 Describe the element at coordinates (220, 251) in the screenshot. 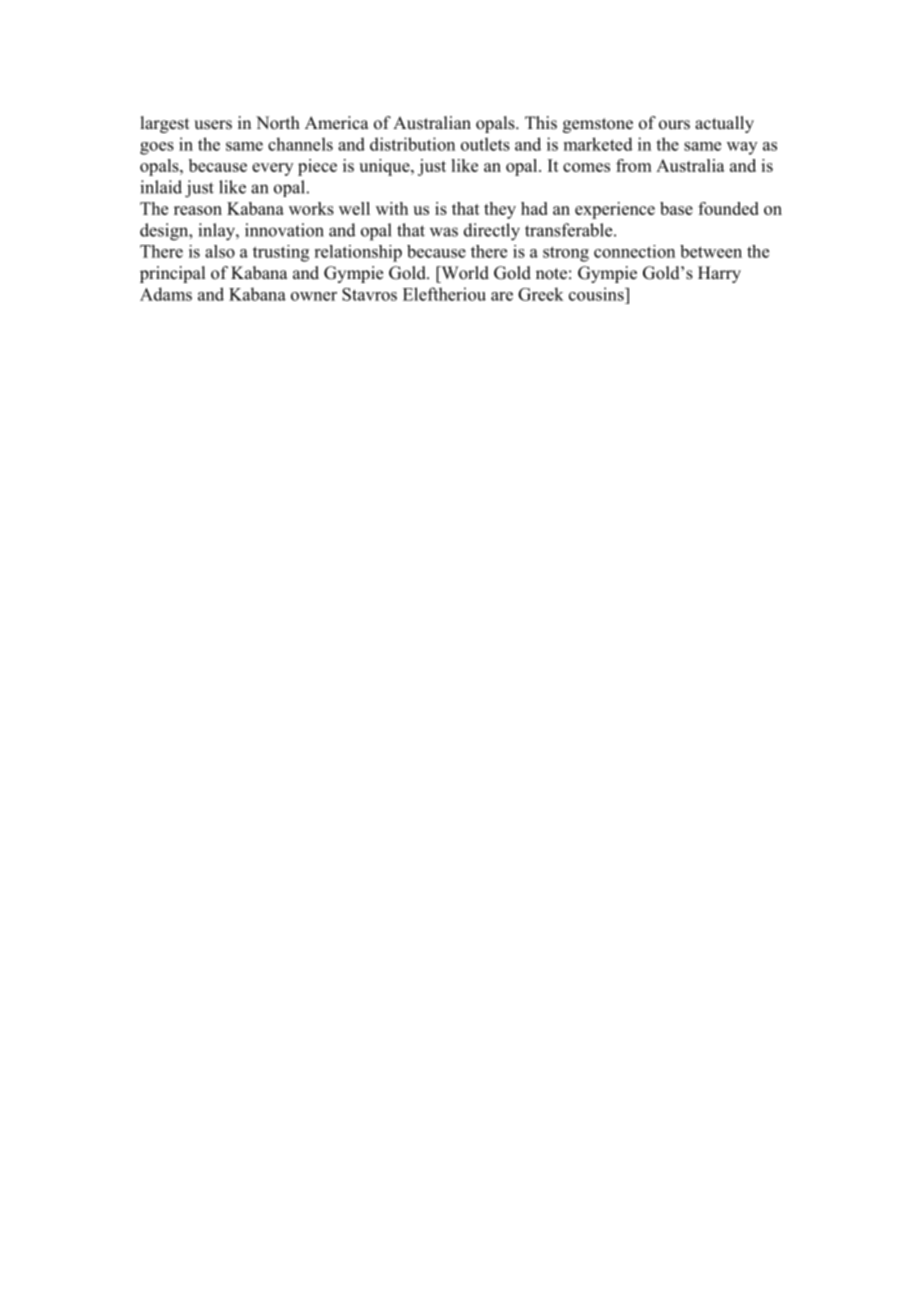

I see `also` at that location.
